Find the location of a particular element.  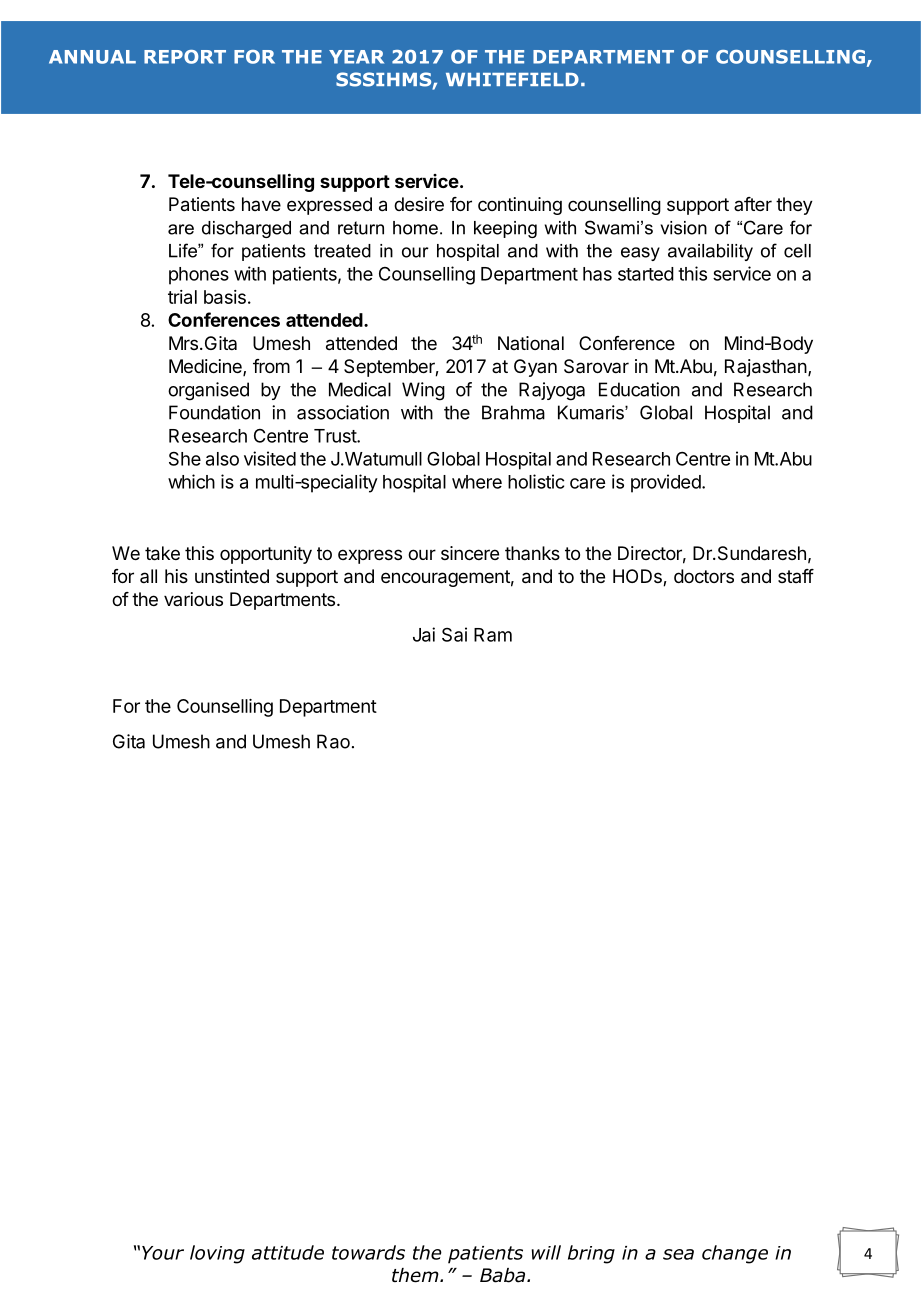

after is located at coordinates (753, 204).
